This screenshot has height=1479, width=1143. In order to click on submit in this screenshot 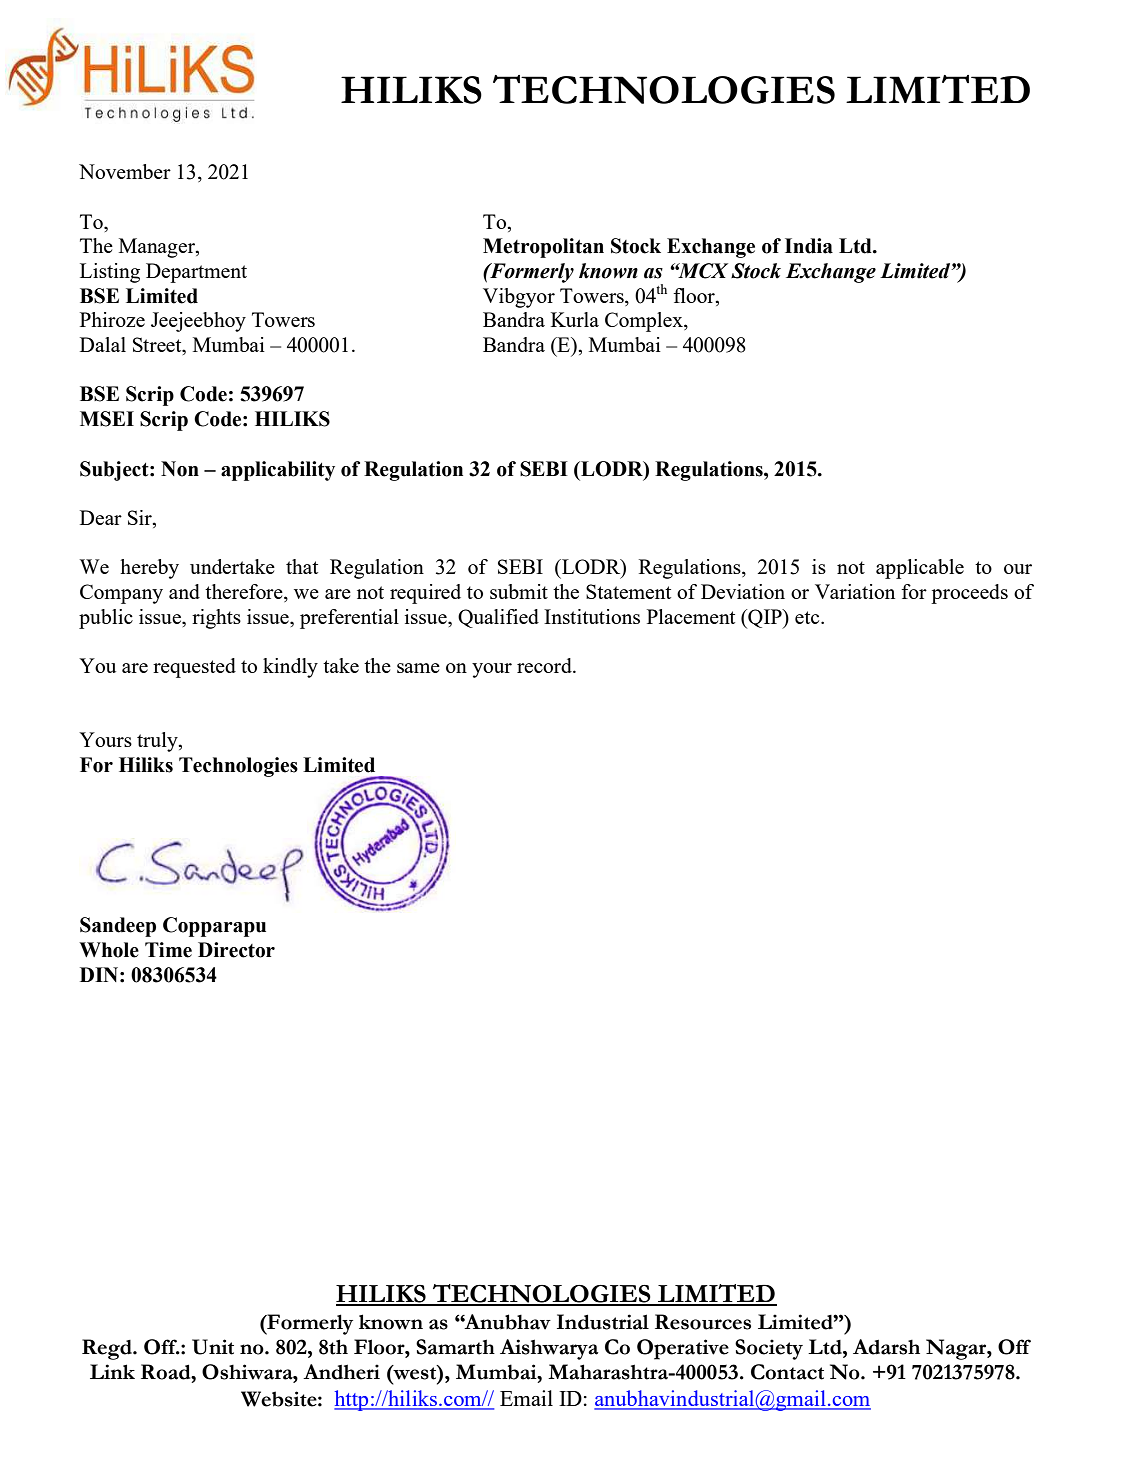, I will do `click(519, 591)`.
